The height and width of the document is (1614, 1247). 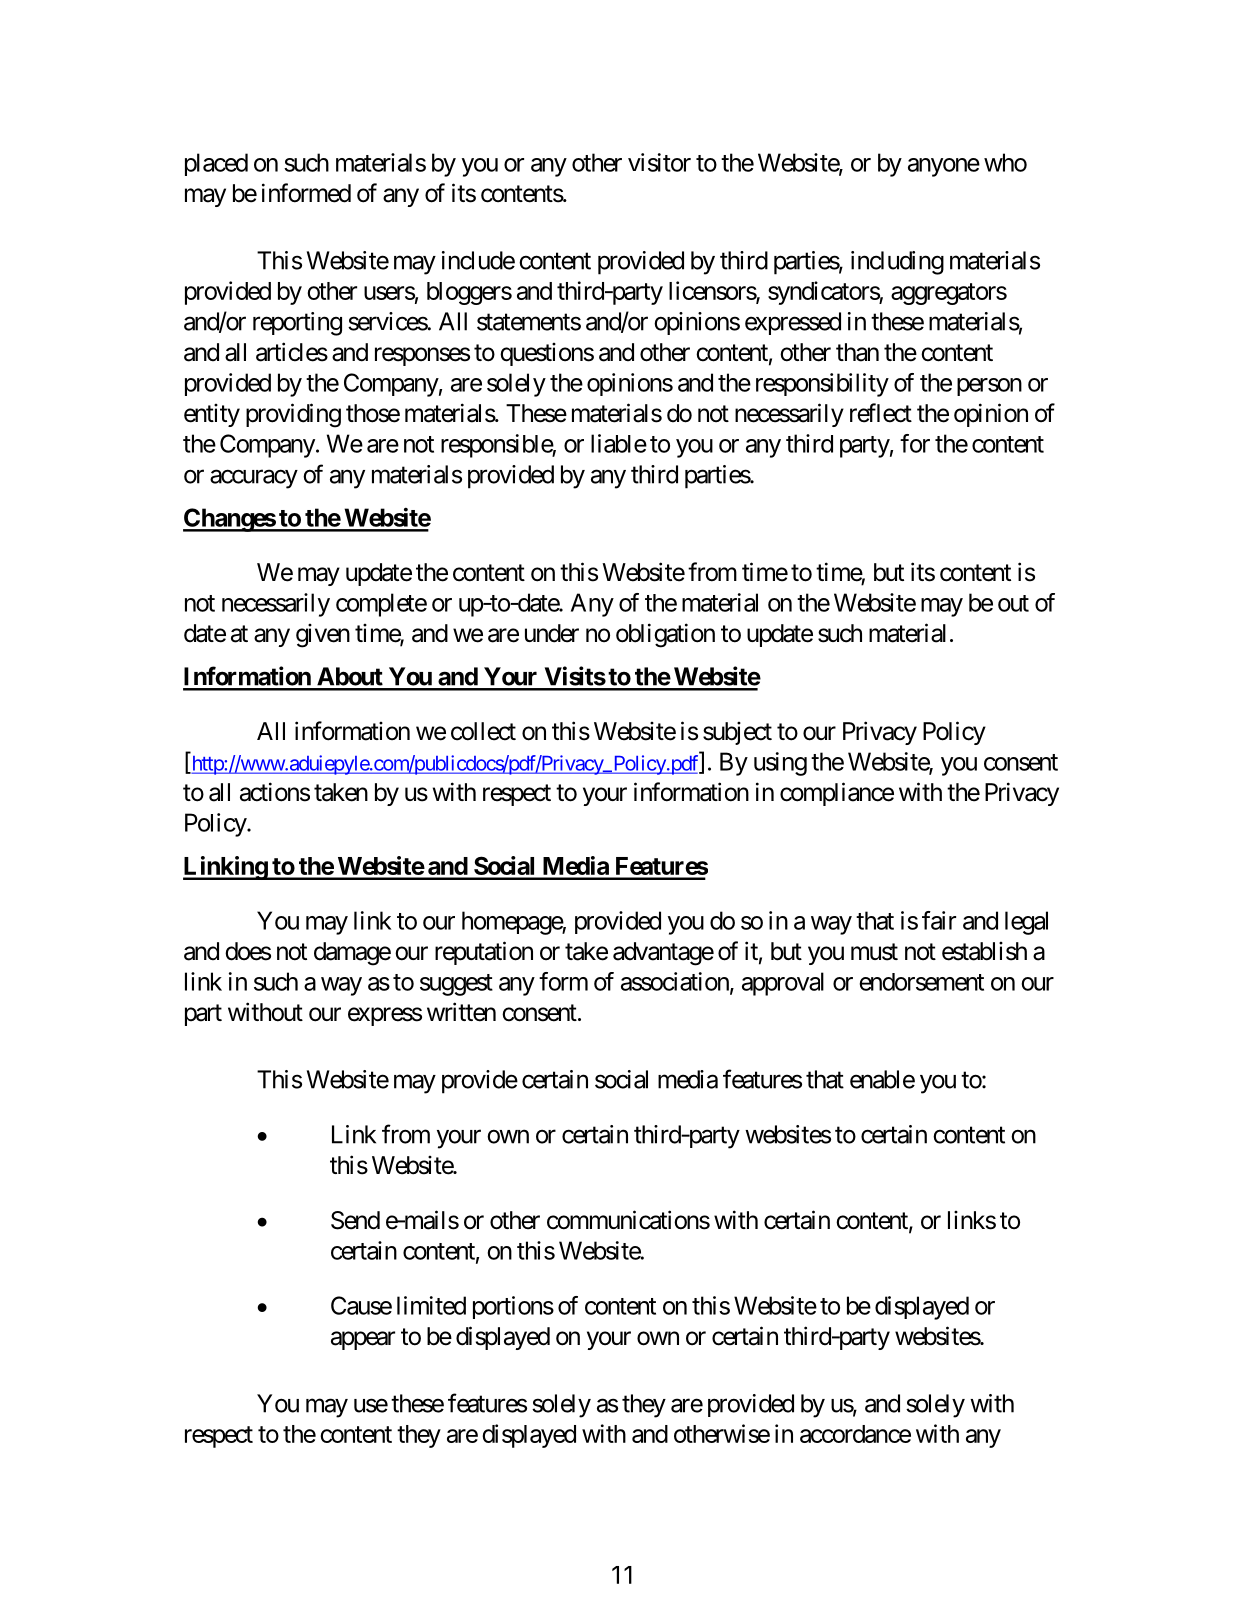 I want to click on appear, so click(x=363, y=1340).
